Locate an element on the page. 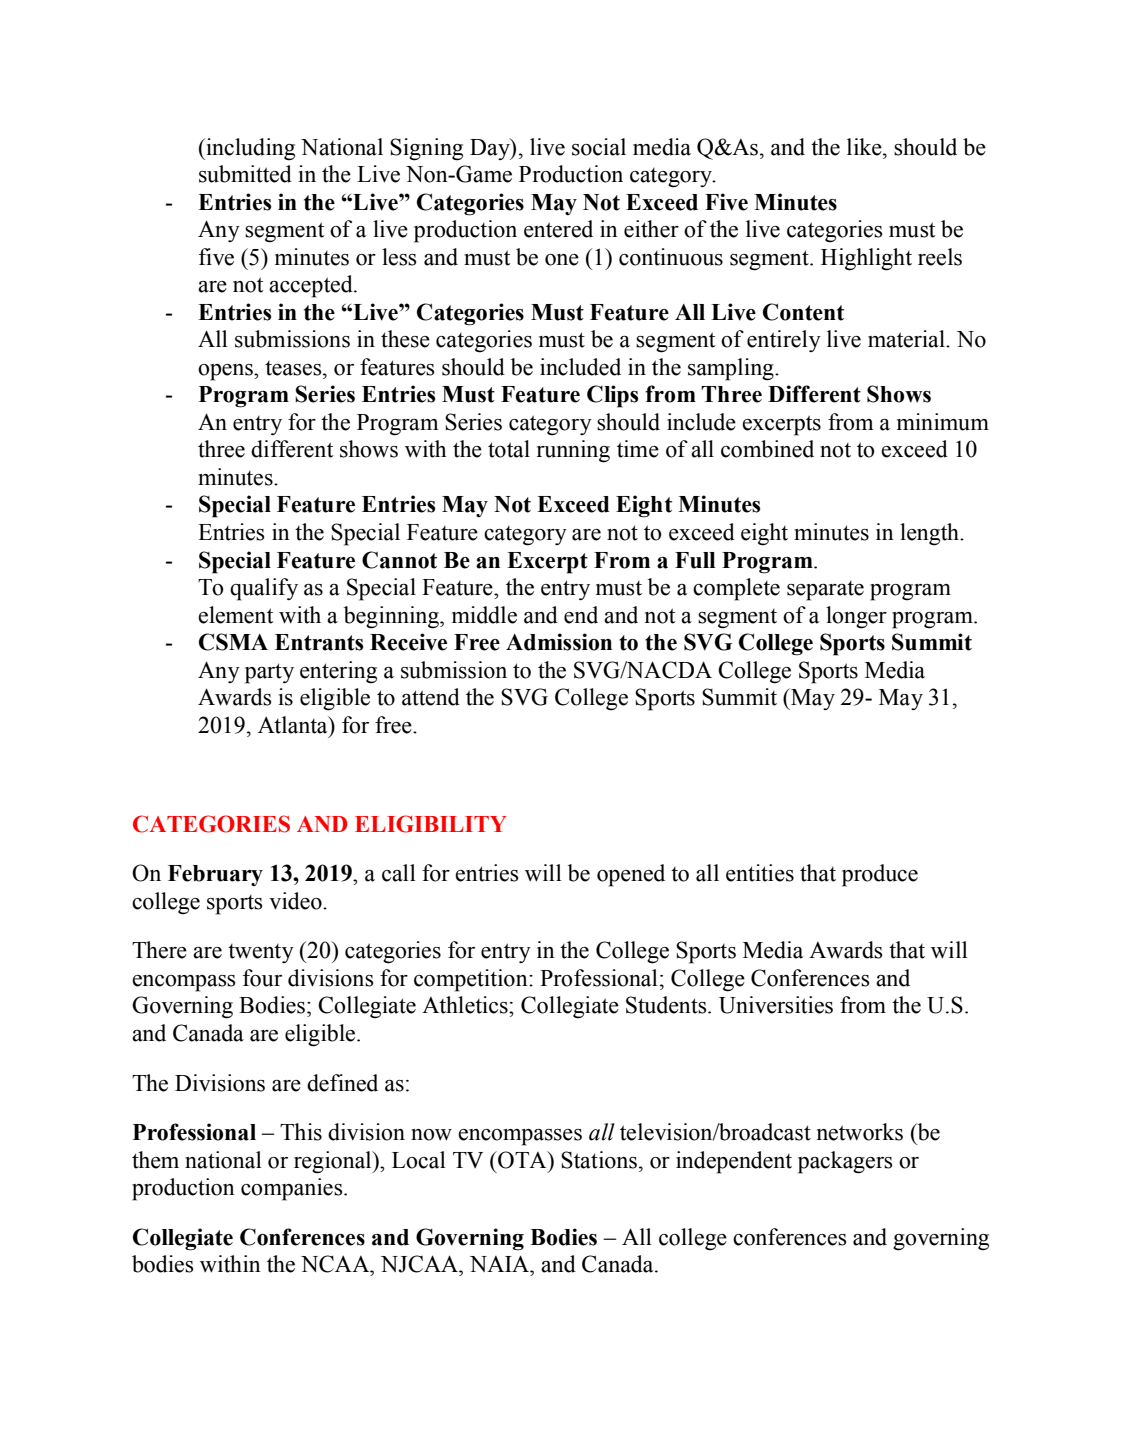 This document has width=1122, height=1453. Admission is located at coordinates (559, 642).
